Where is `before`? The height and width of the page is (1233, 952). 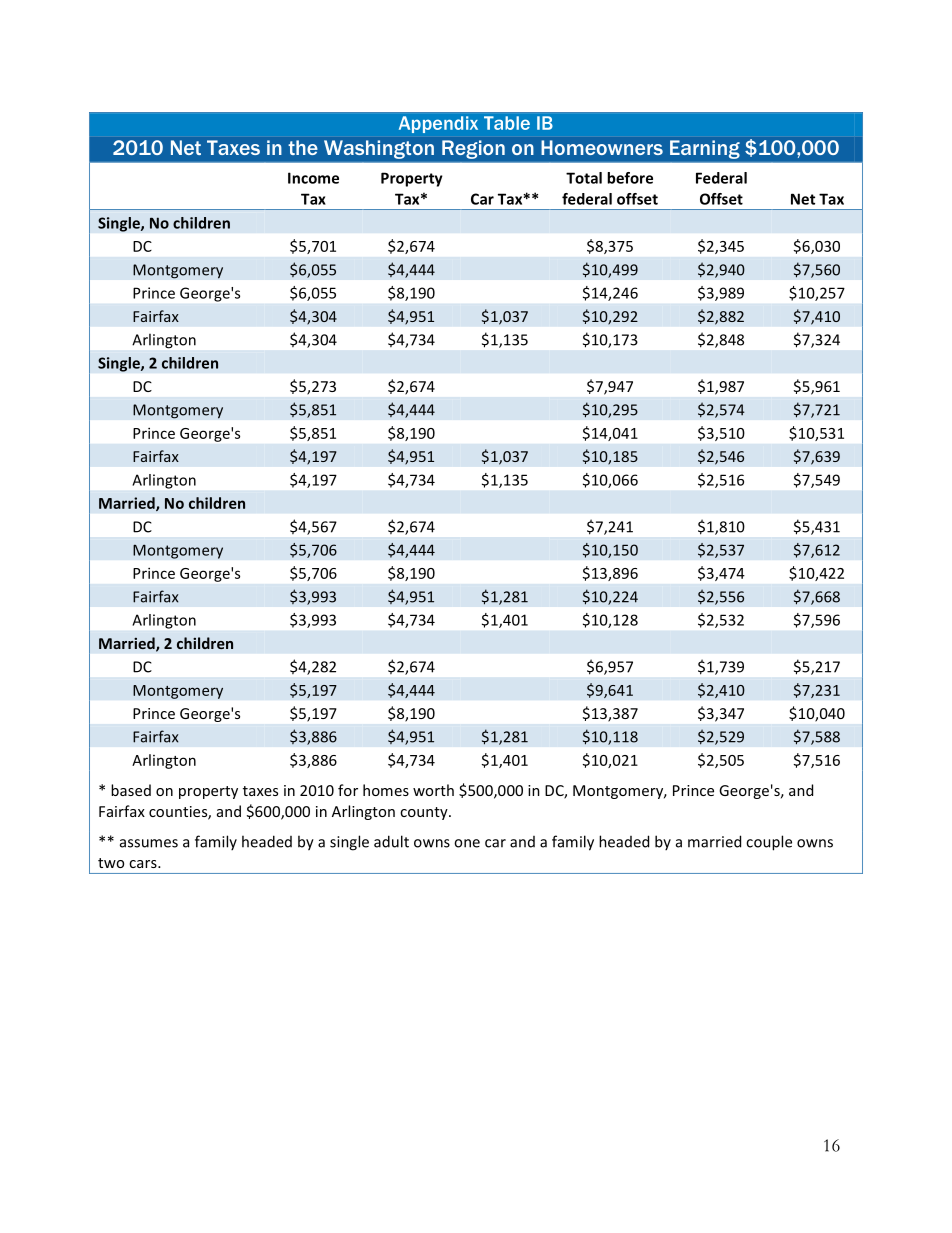 before is located at coordinates (630, 178).
